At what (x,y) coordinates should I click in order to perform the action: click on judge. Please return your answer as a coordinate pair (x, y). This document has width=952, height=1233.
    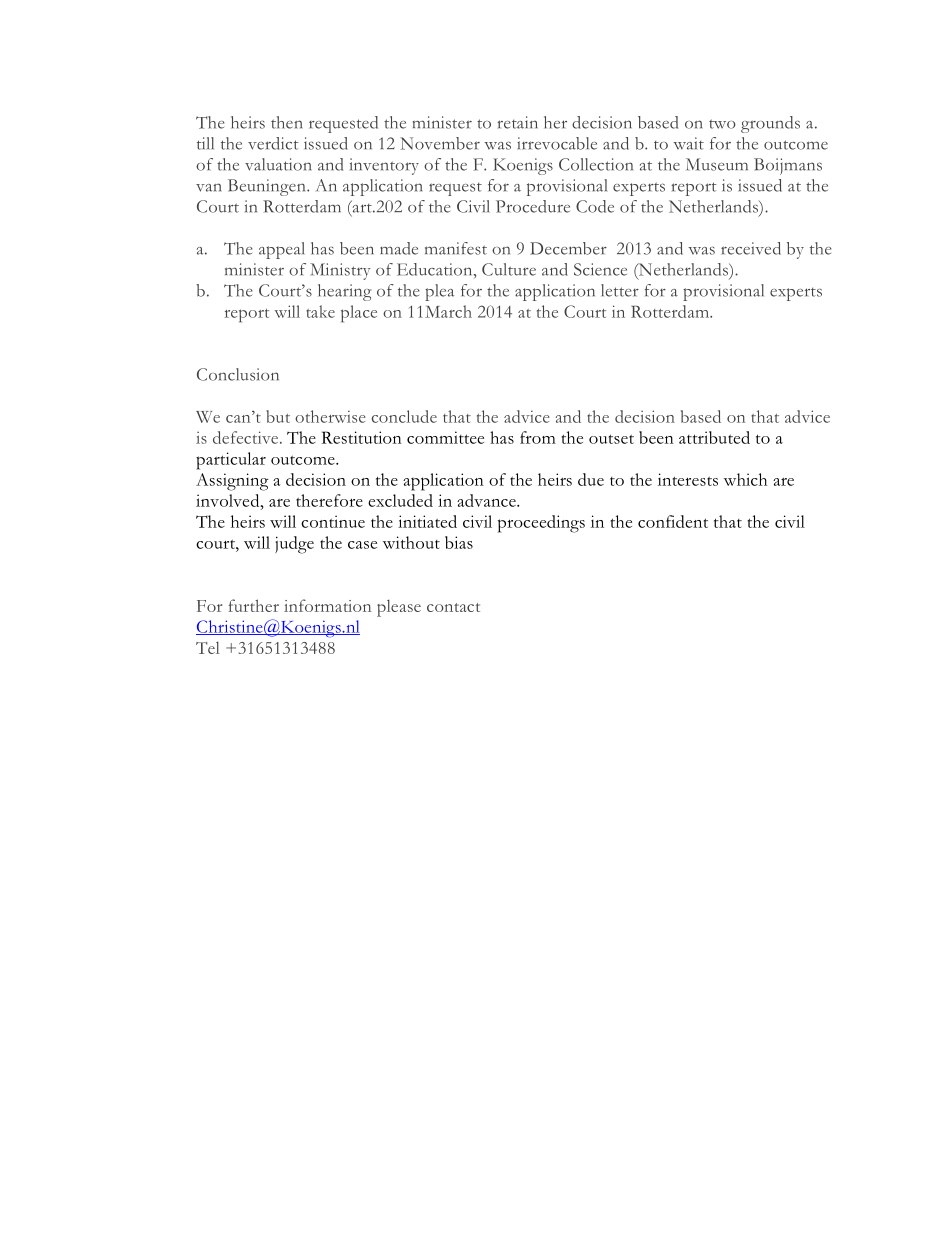
    Looking at the image, I should click on (294, 545).
